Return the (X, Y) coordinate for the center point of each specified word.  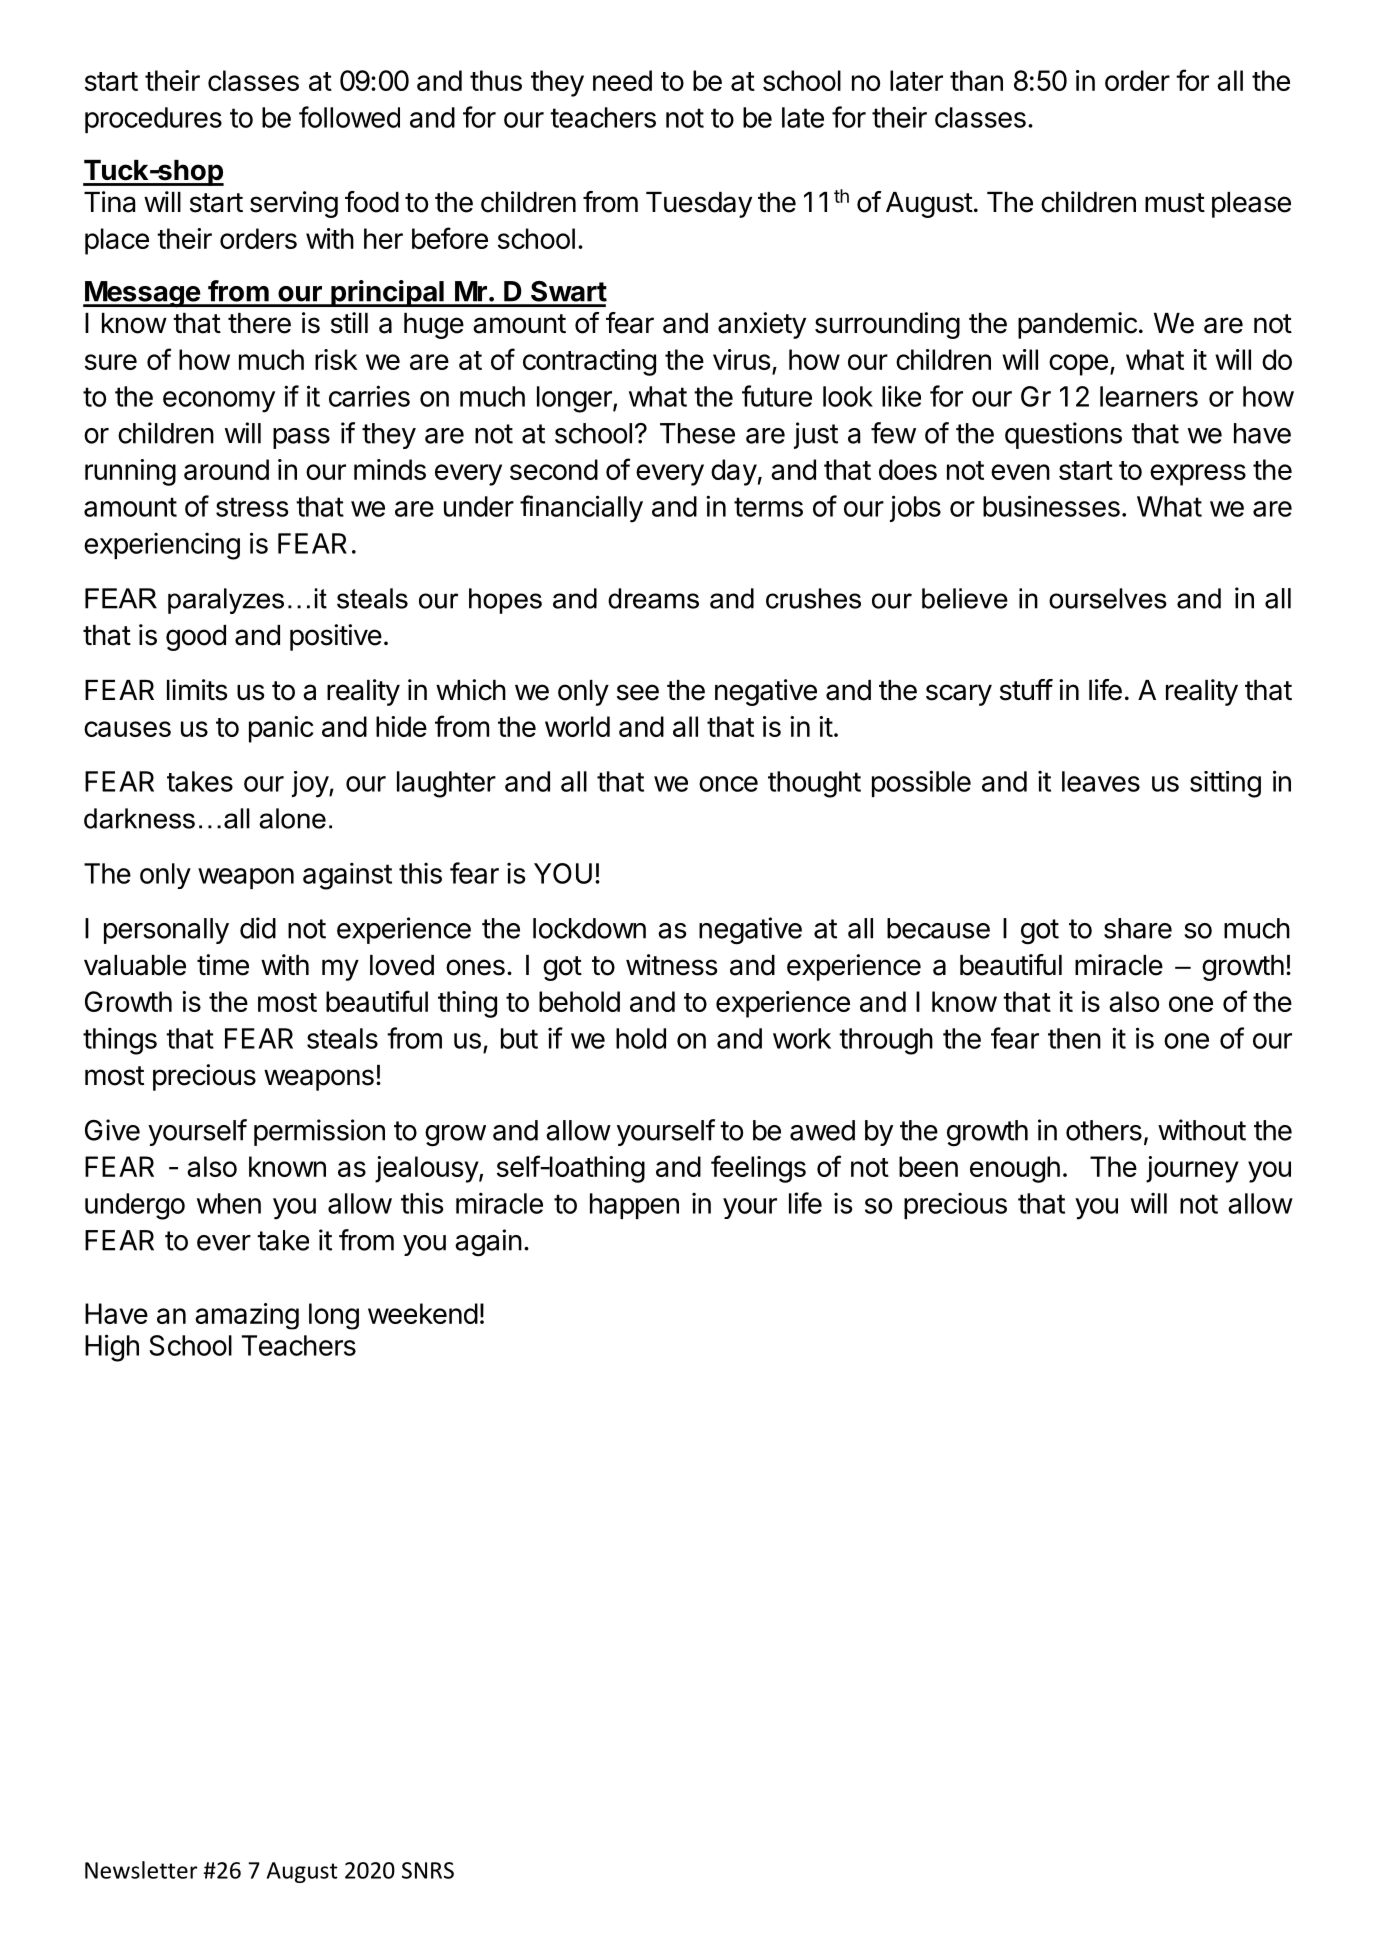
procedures (153, 120)
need (622, 80)
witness (672, 965)
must (1175, 203)
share (1138, 928)
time (223, 965)
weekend (423, 1313)
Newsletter (141, 1870)
